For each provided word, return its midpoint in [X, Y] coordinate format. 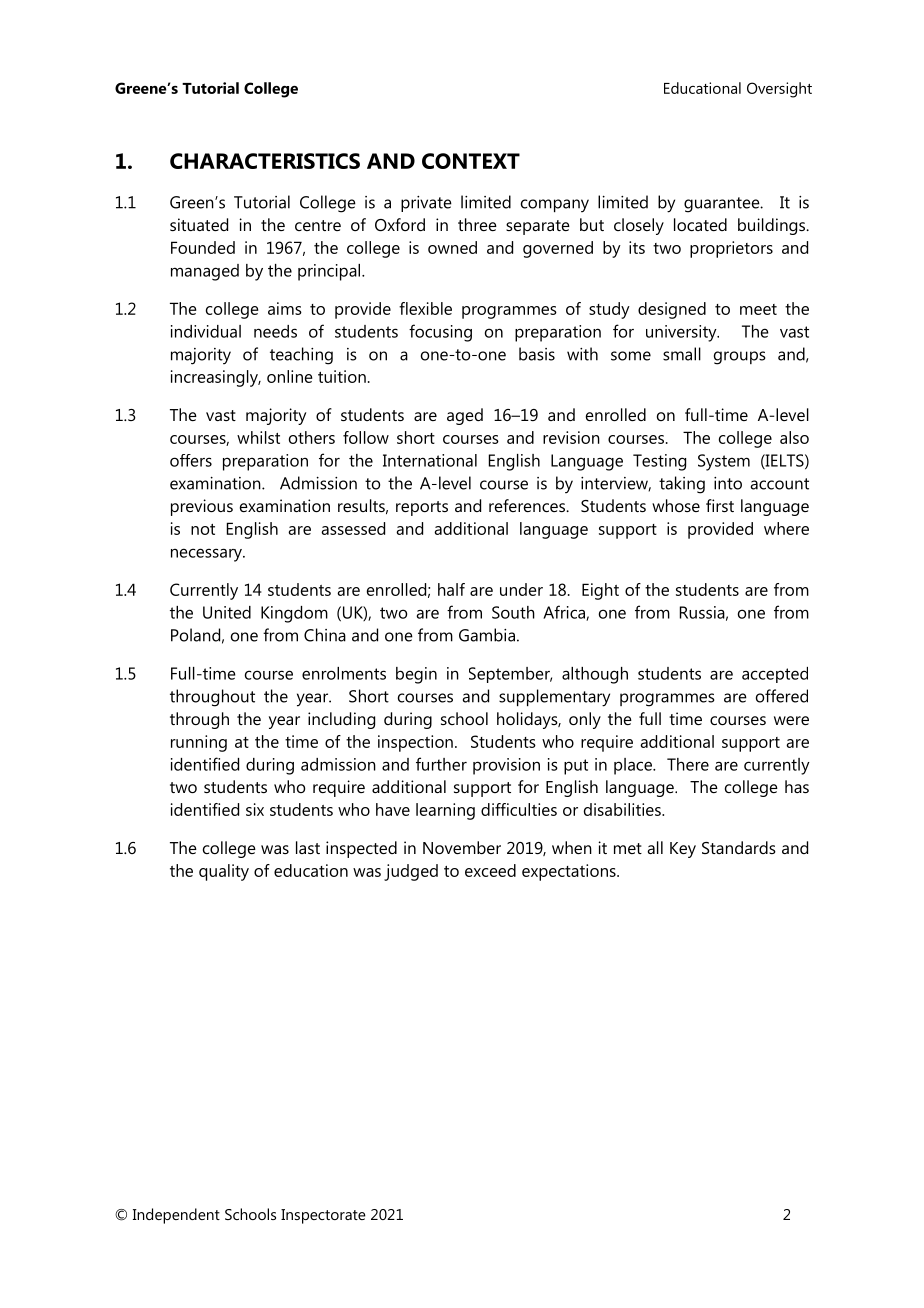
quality [224, 872]
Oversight [779, 90]
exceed [490, 870]
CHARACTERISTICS [265, 161]
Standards [739, 847]
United [227, 612]
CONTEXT [471, 161]
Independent [176, 1216]
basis [537, 354]
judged [411, 872]
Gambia [487, 635]
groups [739, 358]
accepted [775, 675]
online [290, 376]
